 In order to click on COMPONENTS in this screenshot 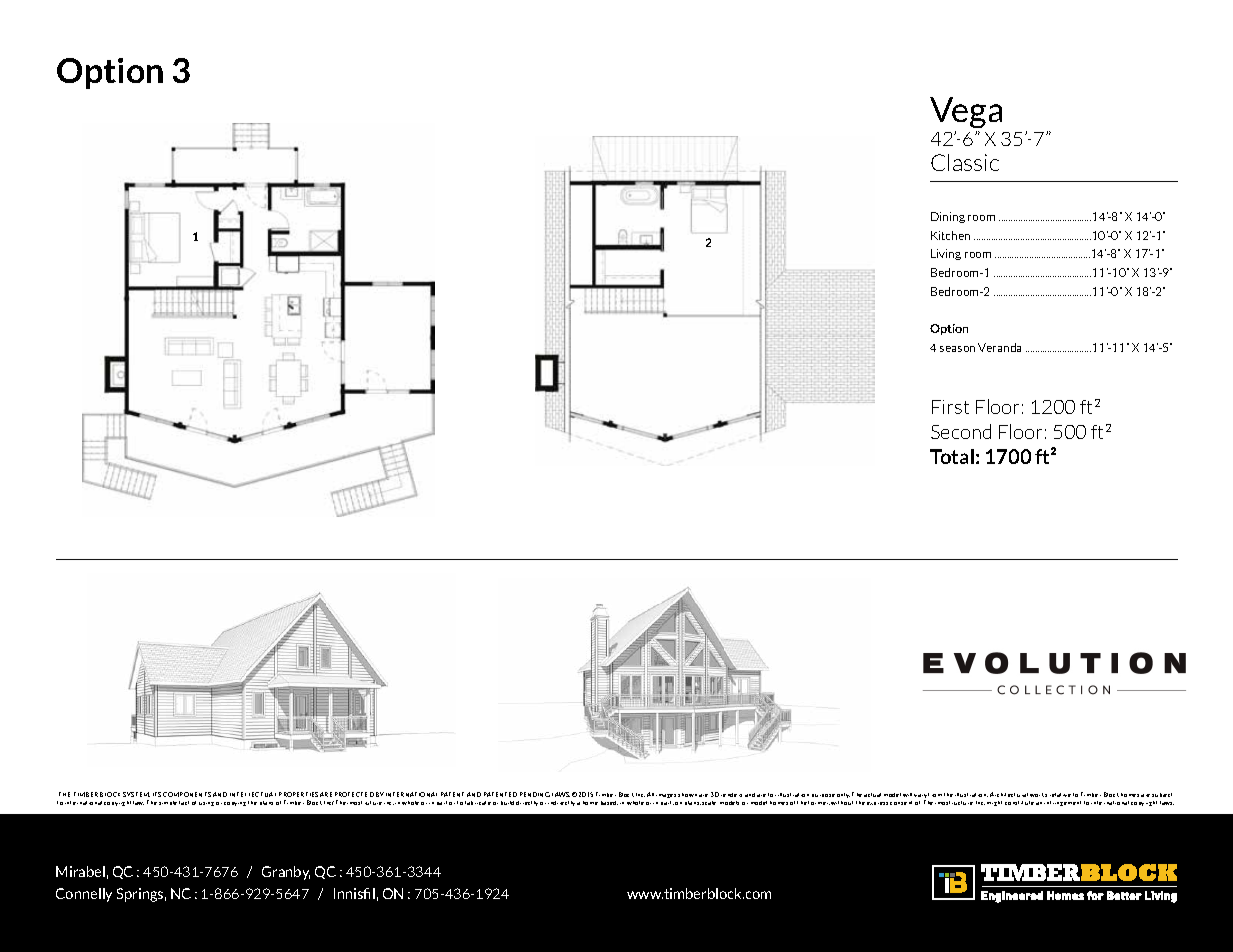, I will do `click(187, 794)`.
